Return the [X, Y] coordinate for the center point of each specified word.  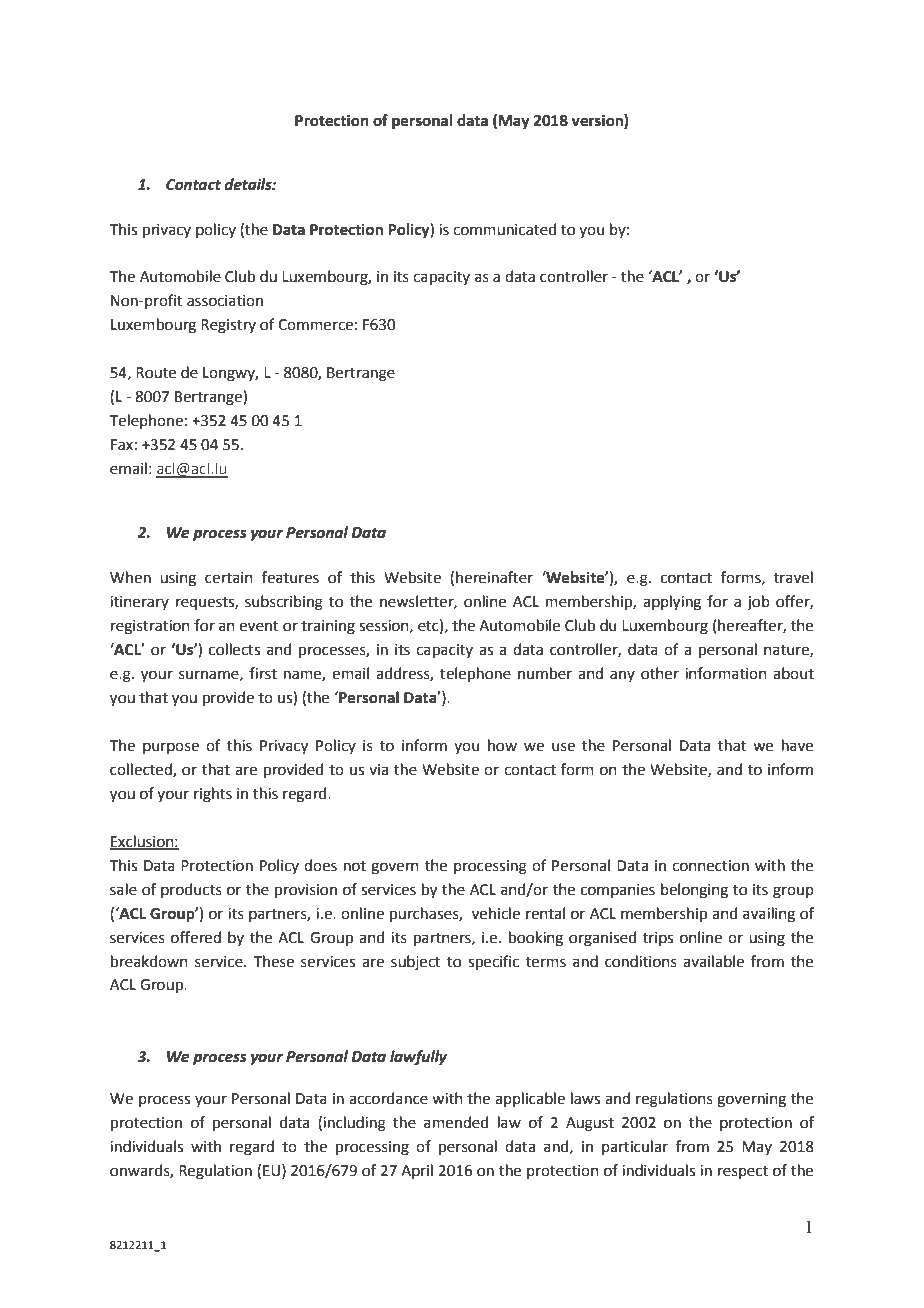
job [758, 603]
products [191, 890]
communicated [505, 229]
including [354, 1124]
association [225, 301]
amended [456, 1122]
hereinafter [494, 577]
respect [743, 1172]
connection [710, 866]
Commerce [315, 325]
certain [229, 578]
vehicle [496, 913]
